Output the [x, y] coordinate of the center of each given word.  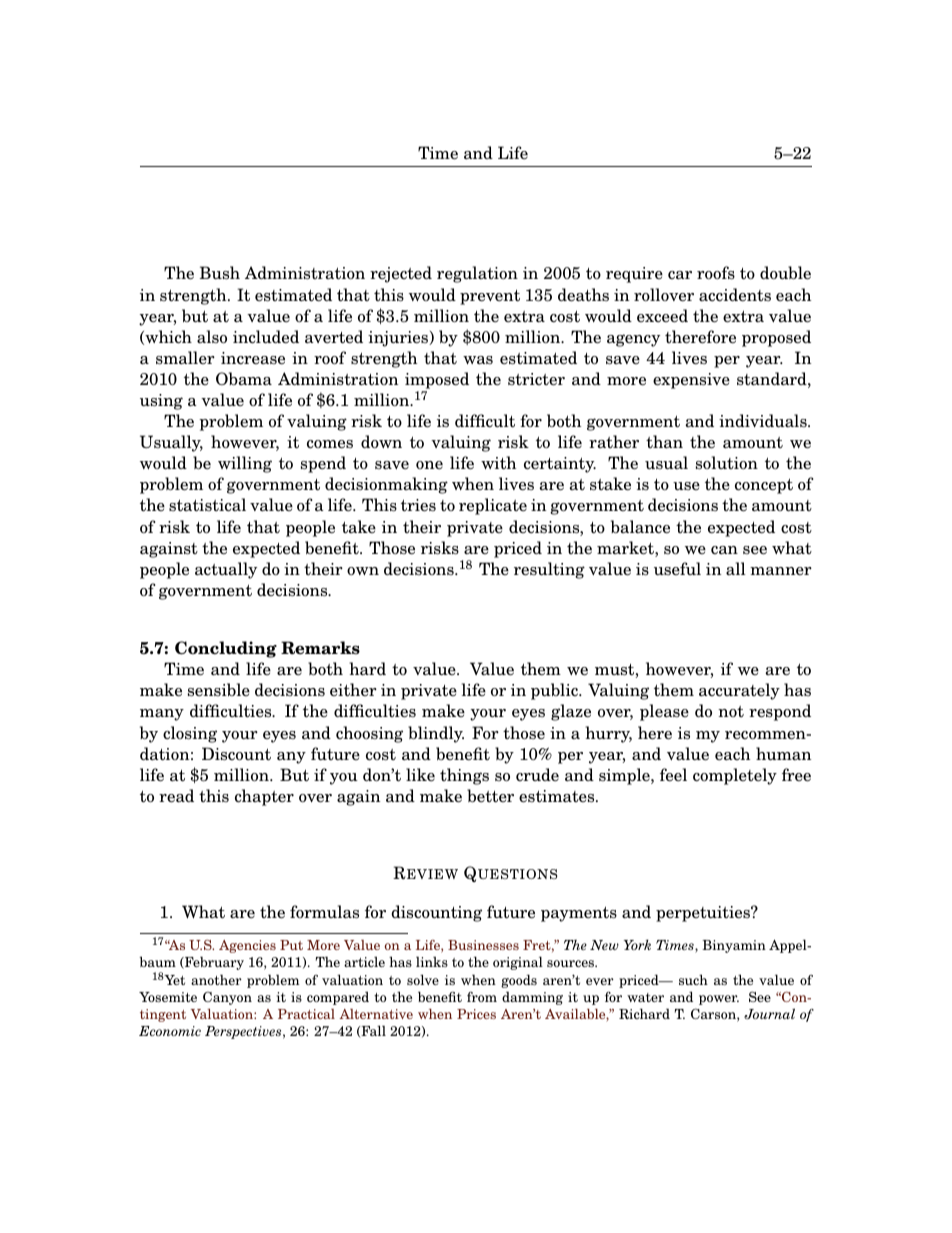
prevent [490, 297]
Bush [220, 273]
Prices [476, 1014]
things [464, 776]
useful [677, 568]
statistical [207, 505]
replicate [493, 506]
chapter [264, 797]
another [216, 979]
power [719, 1000]
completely [735, 776]
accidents [735, 295]
